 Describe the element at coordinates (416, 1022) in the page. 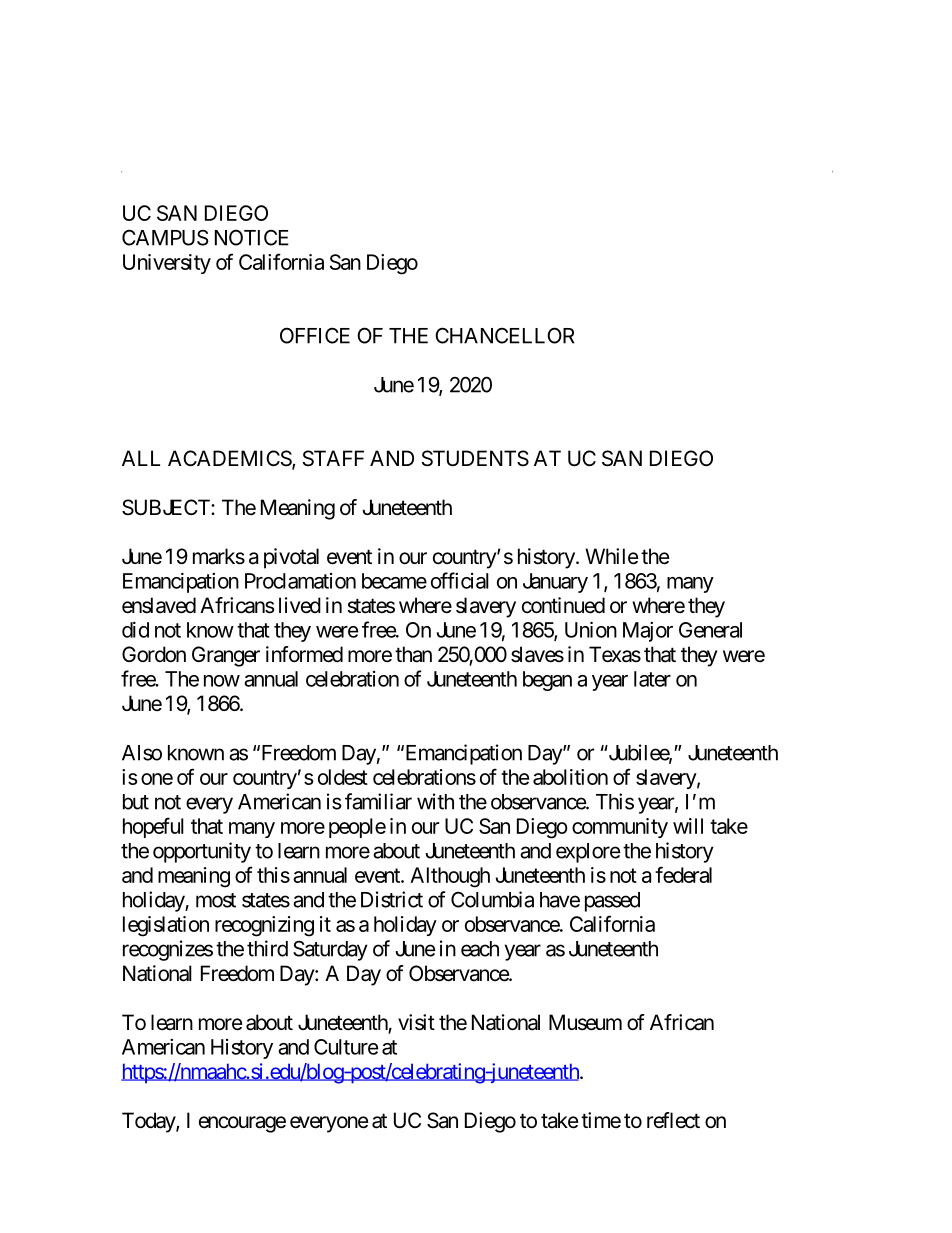

I see `visit` at that location.
